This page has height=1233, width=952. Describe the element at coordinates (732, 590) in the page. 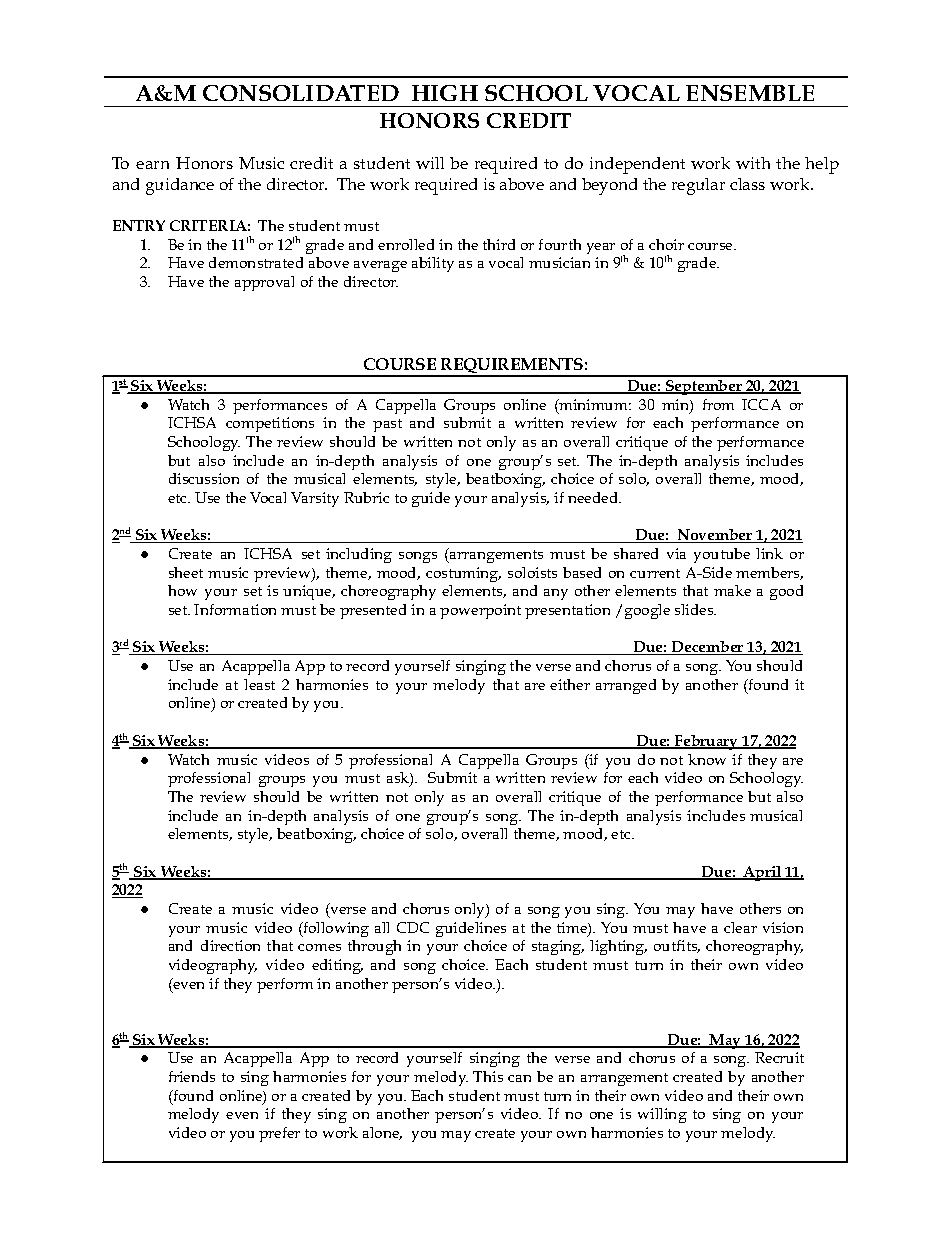

I see `make` at that location.
